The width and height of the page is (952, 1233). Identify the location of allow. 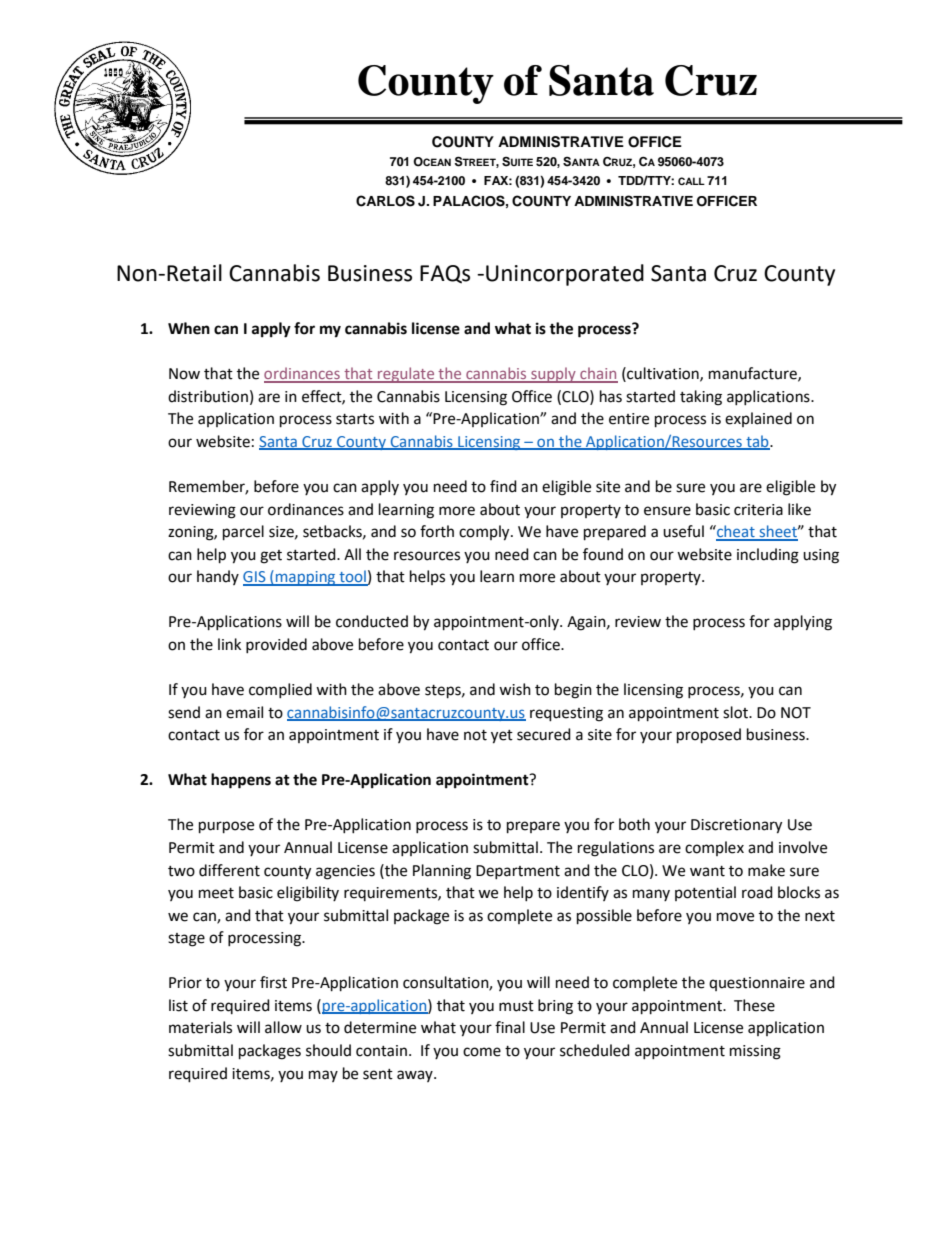
(283, 1027).
